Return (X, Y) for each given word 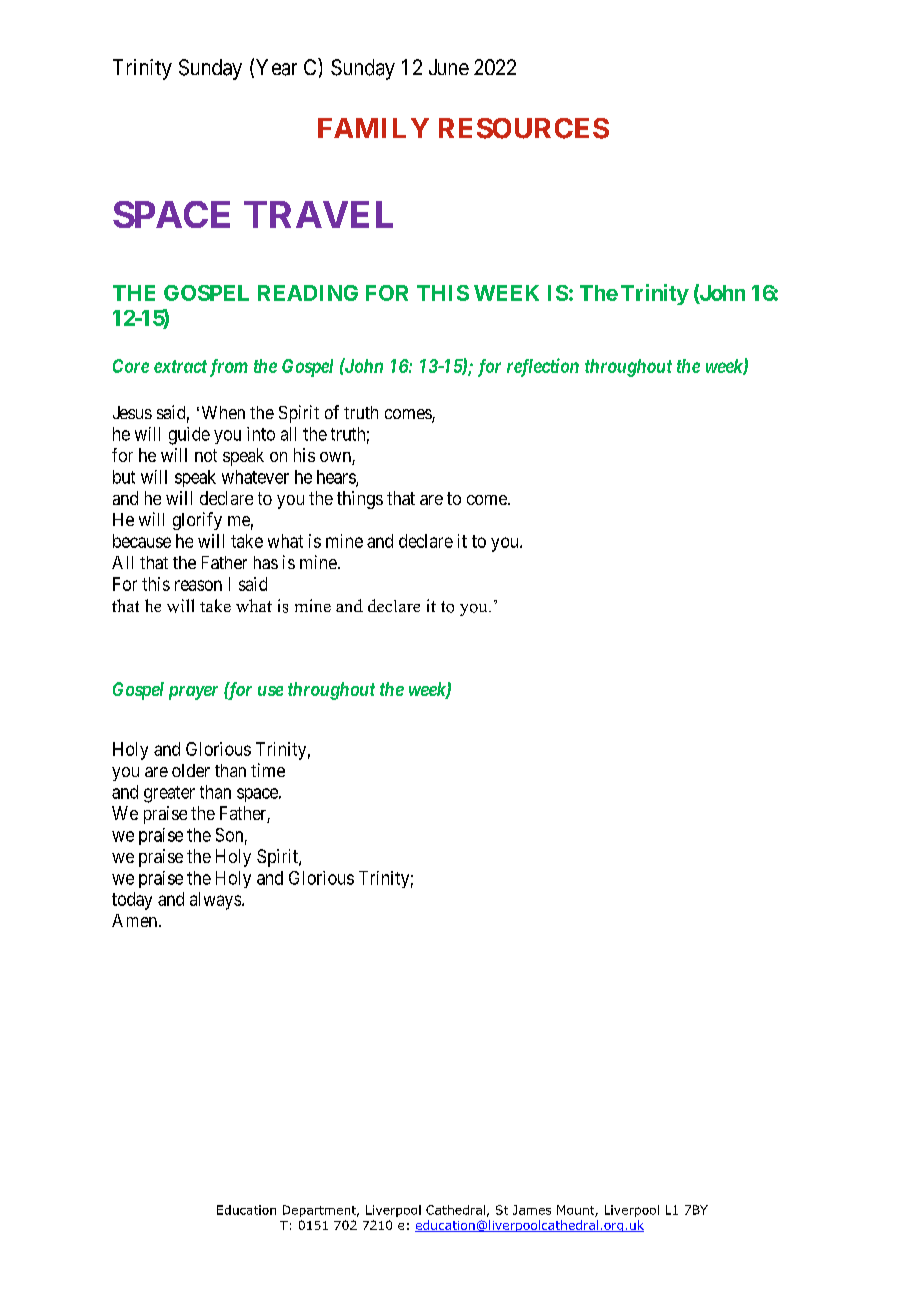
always (216, 901)
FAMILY (373, 128)
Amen (134, 920)
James (532, 1210)
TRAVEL (318, 214)
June (449, 67)
